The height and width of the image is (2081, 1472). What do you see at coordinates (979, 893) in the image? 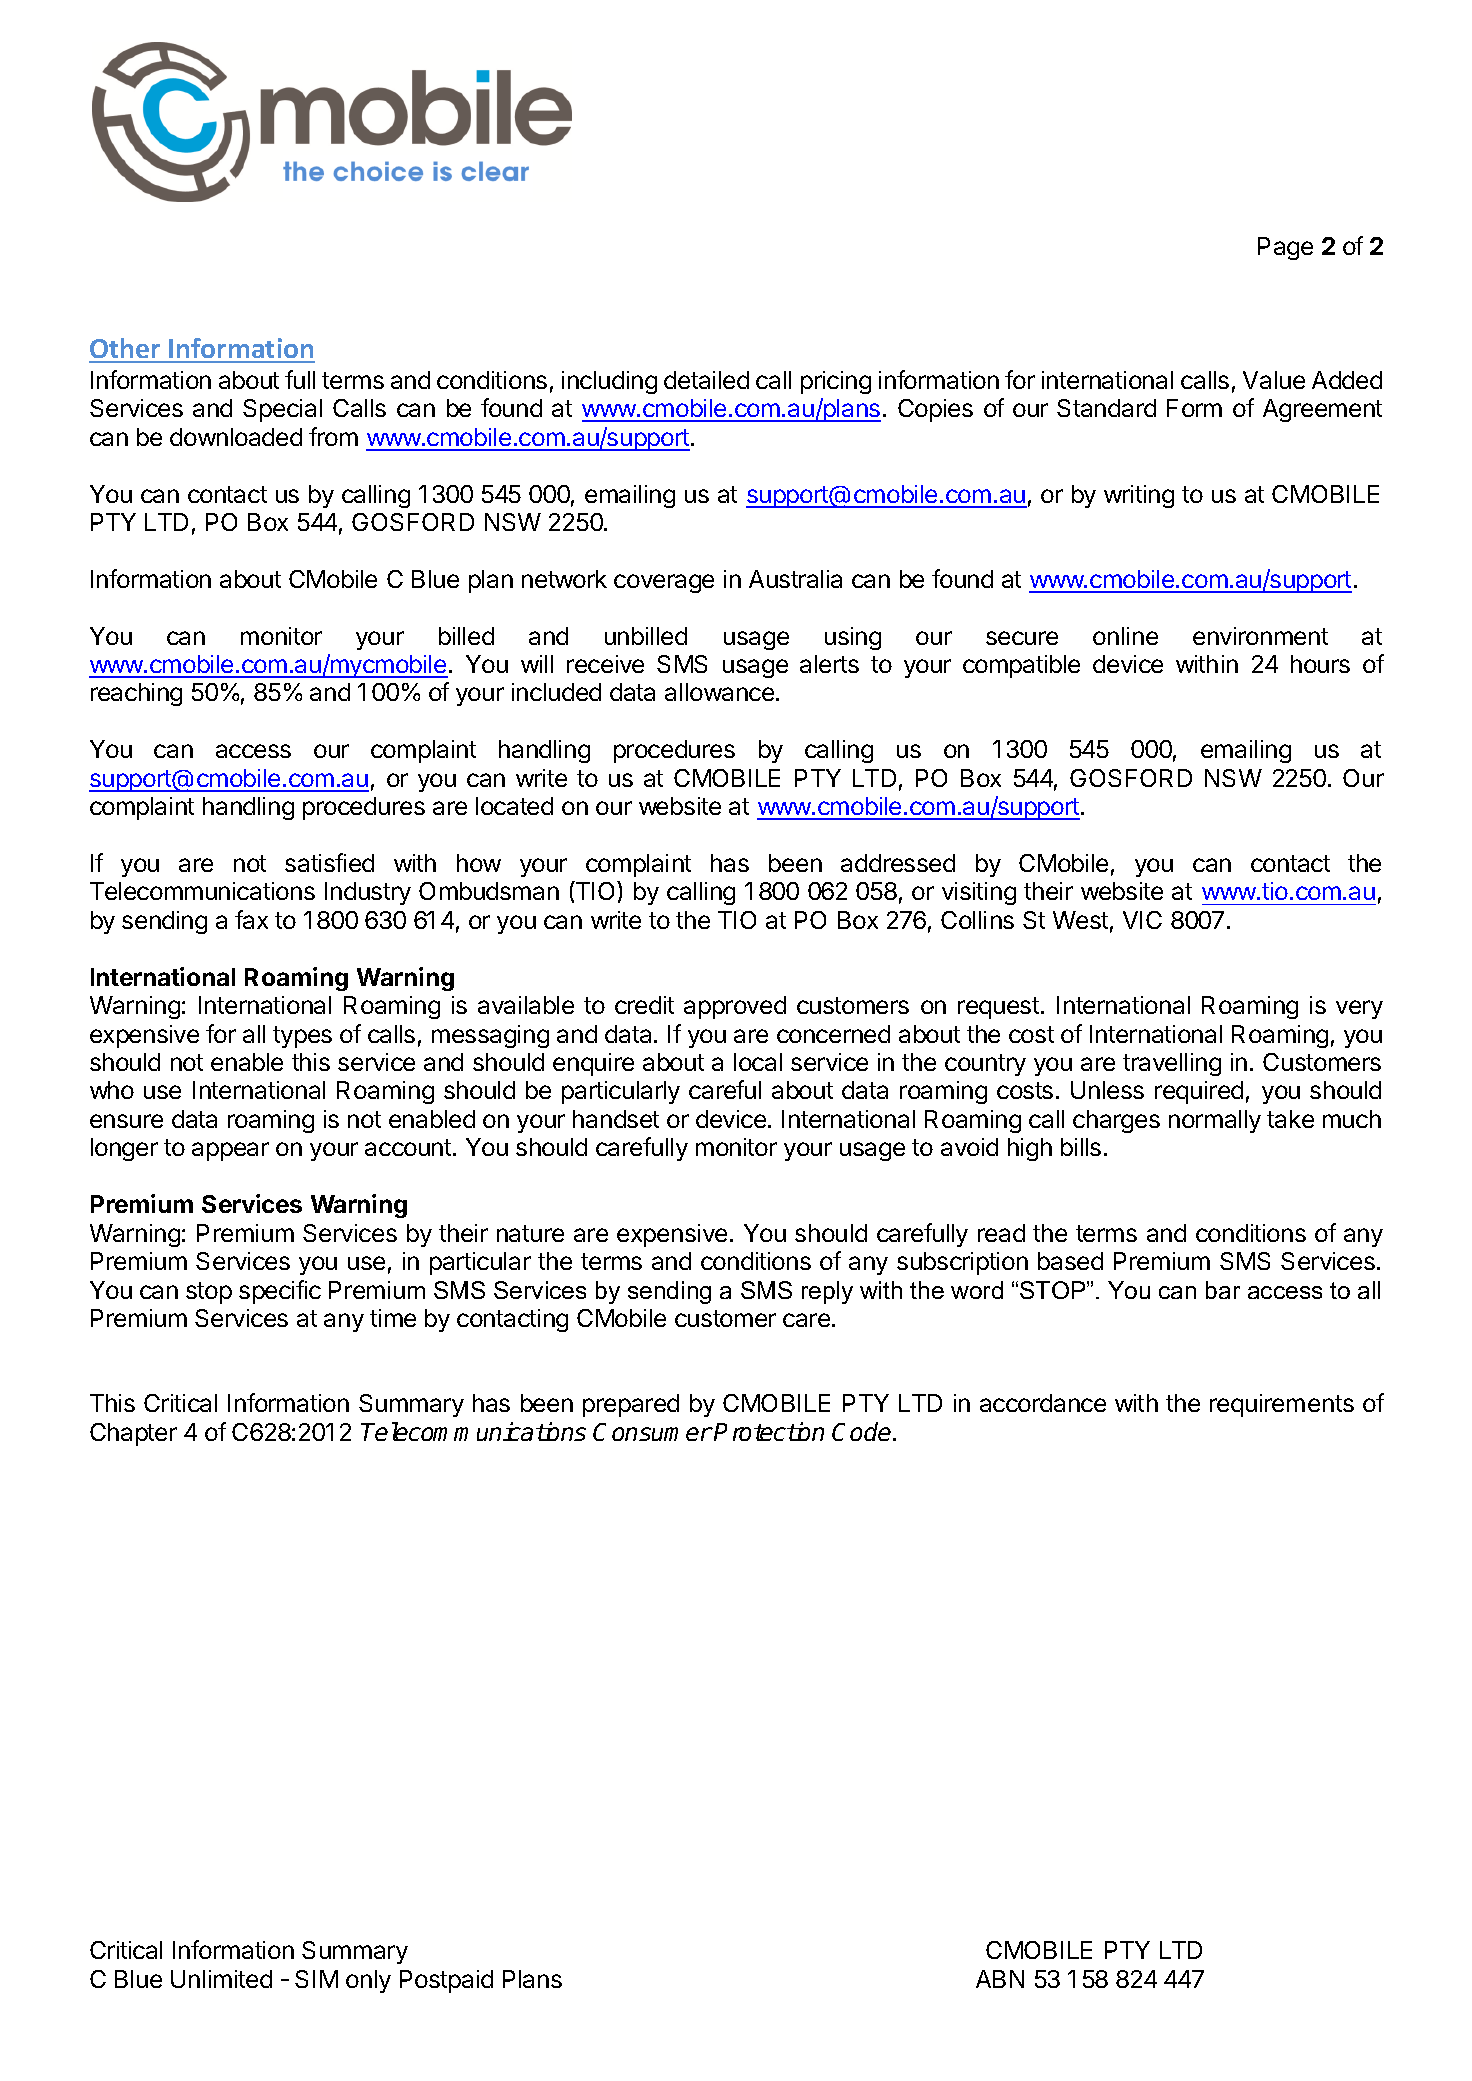
I see `visiting` at bounding box center [979, 893].
